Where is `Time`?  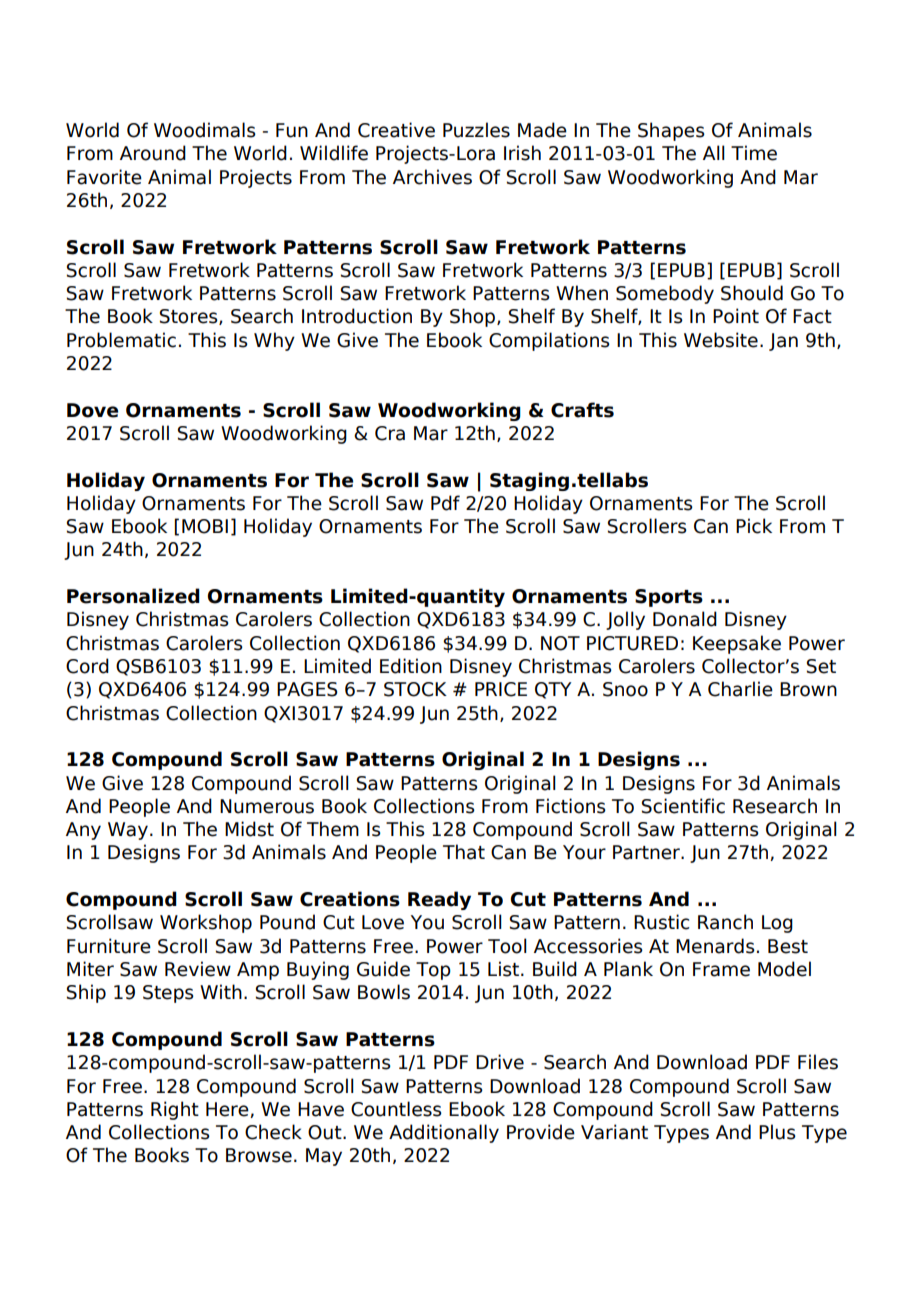 Time is located at coordinates (754, 153).
